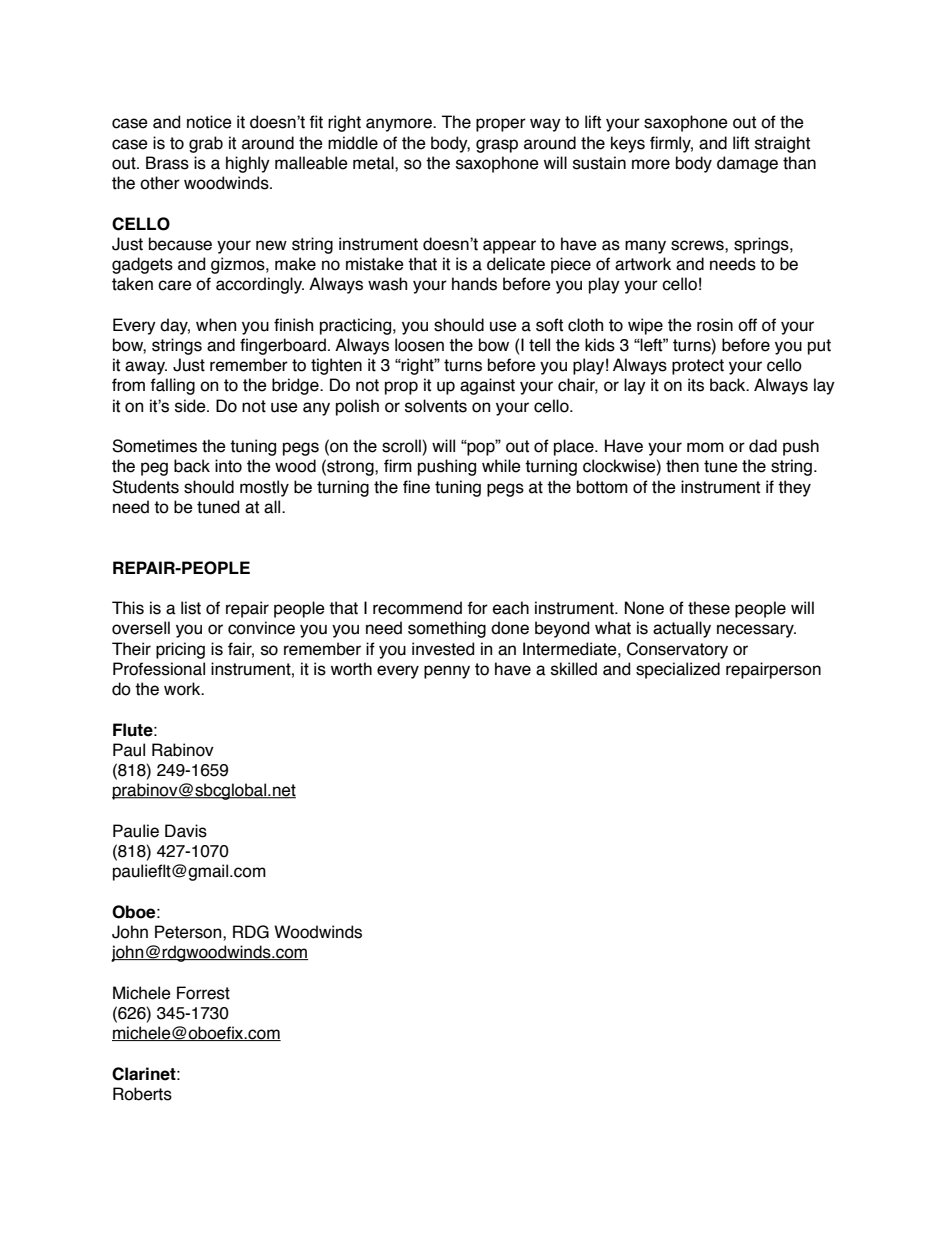 This screenshot has height=1233, width=952. I want to click on specialized, so click(678, 670).
